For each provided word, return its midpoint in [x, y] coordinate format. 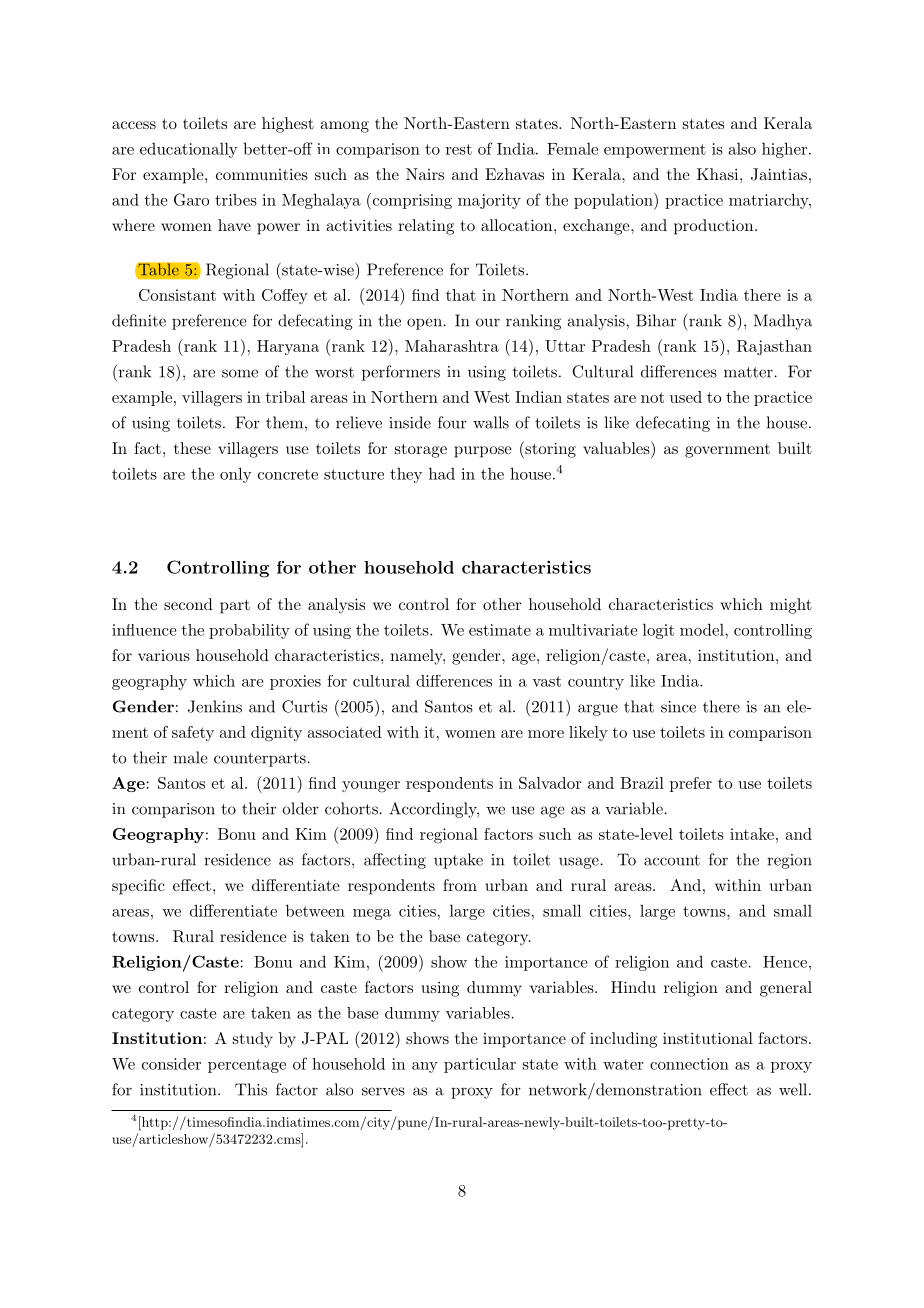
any [425, 1067]
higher [784, 150]
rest [459, 149]
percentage [247, 1066]
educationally [189, 150]
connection [689, 1064]
